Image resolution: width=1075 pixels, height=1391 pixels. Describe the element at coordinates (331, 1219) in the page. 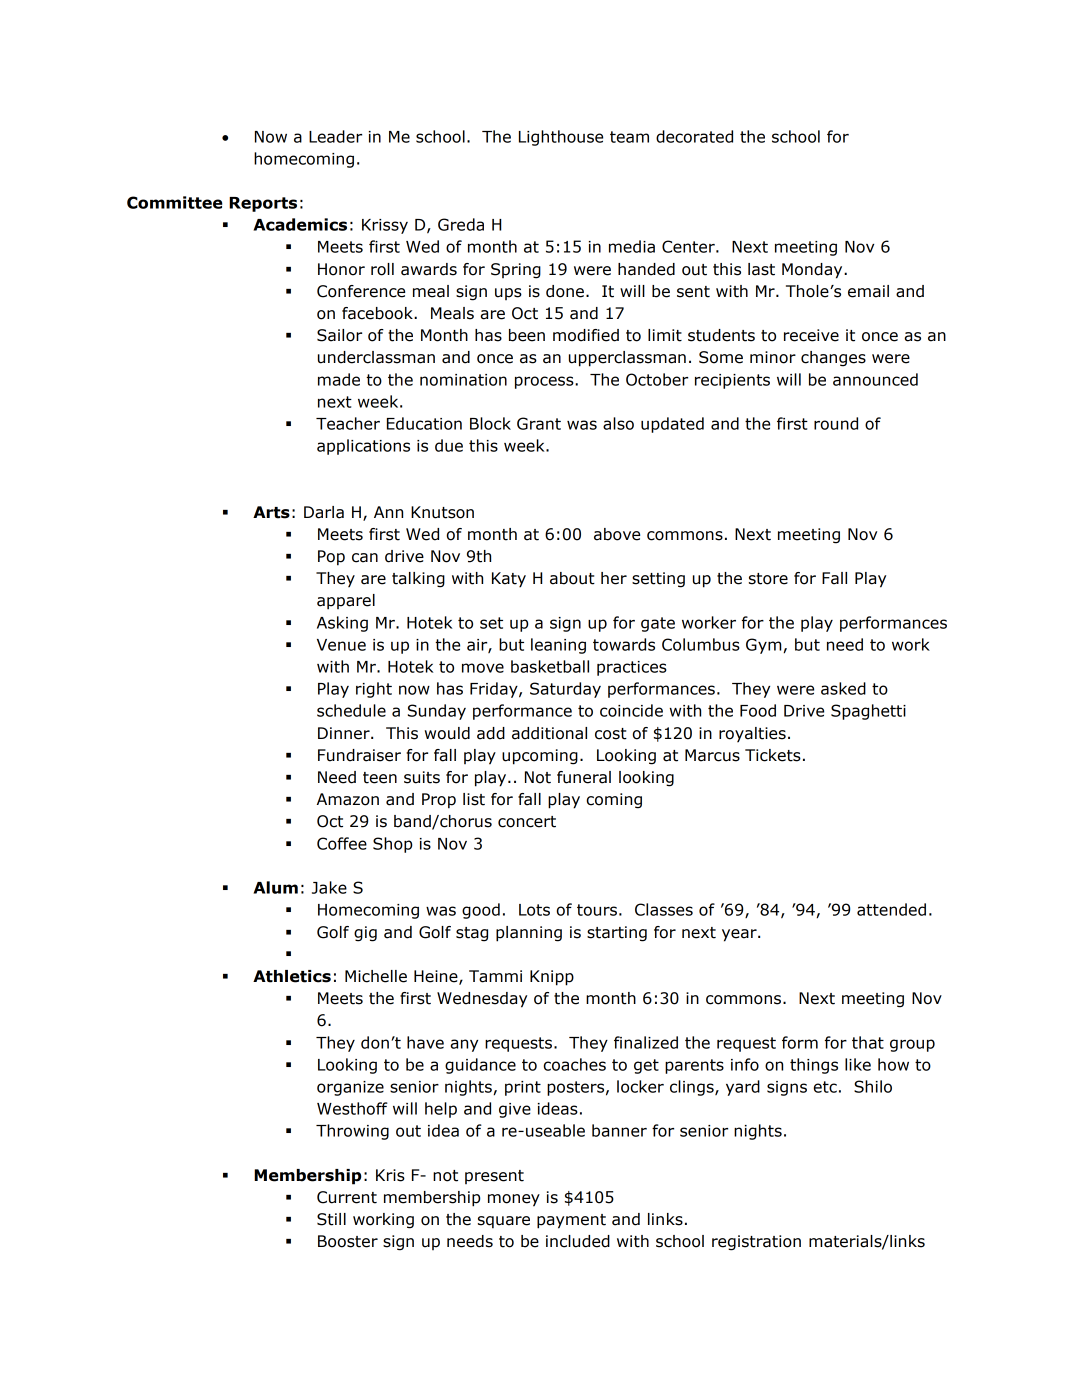

I see `Still` at that location.
